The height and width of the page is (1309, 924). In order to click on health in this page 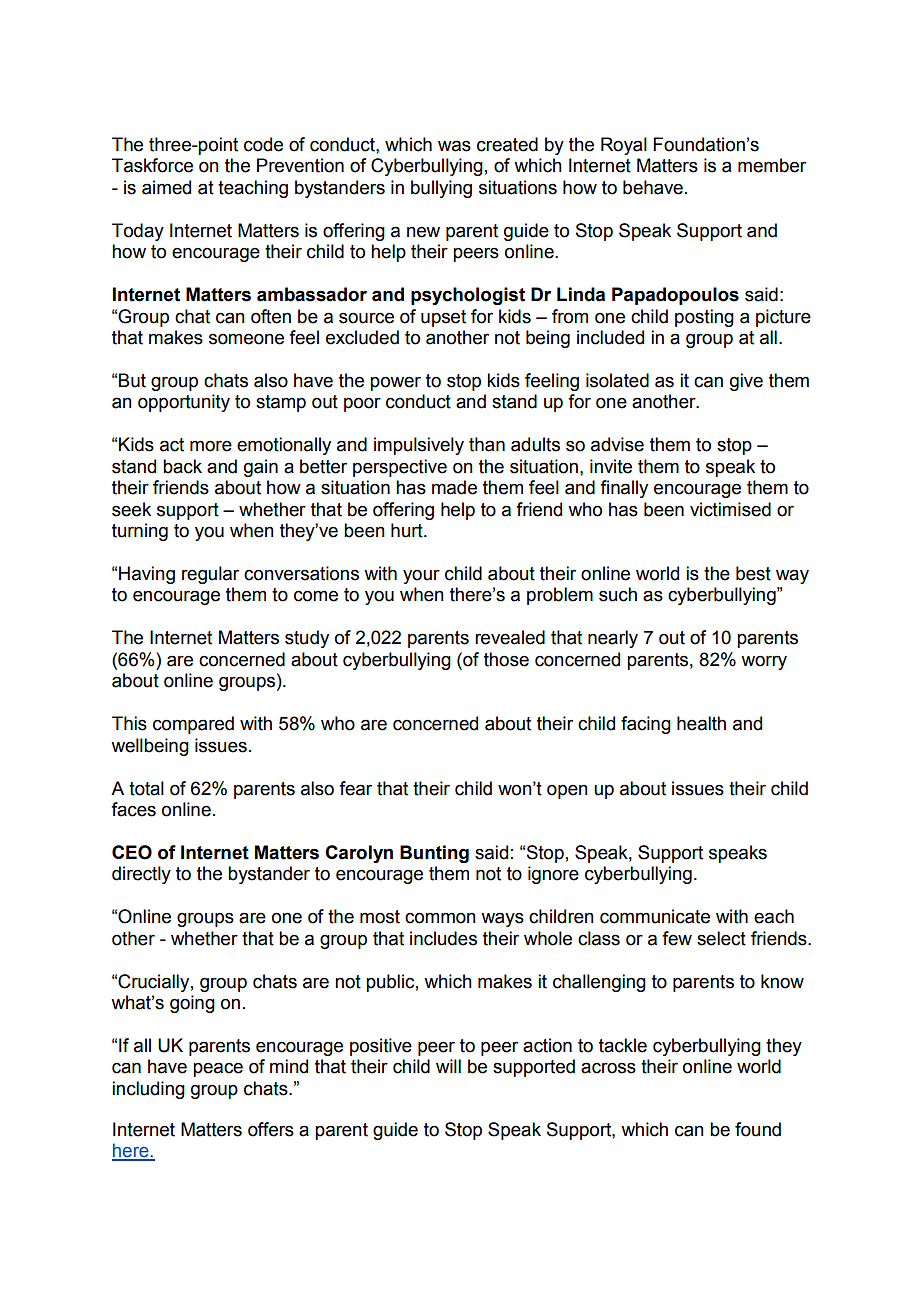, I will do `click(701, 723)`.
